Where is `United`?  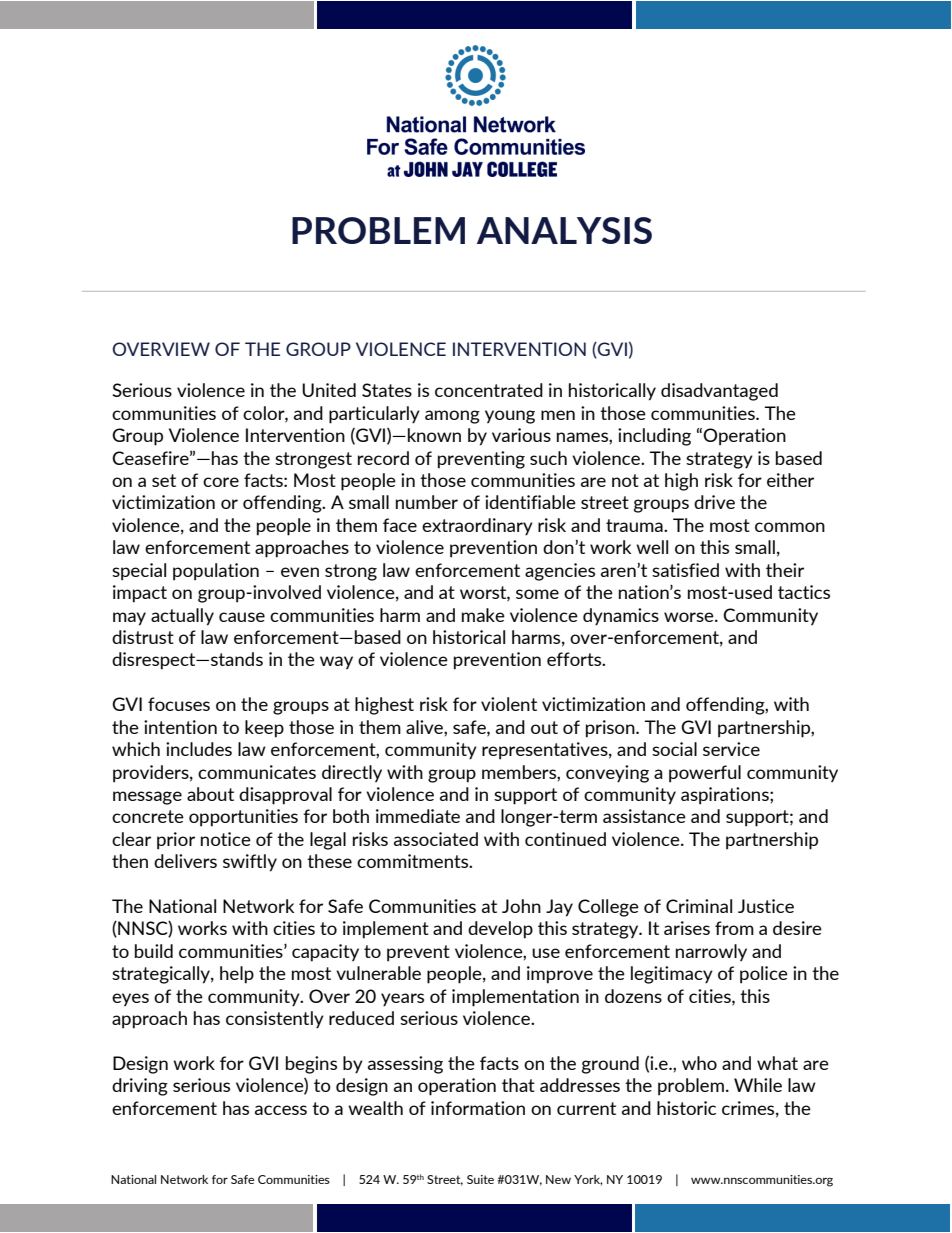
United is located at coordinates (329, 390).
